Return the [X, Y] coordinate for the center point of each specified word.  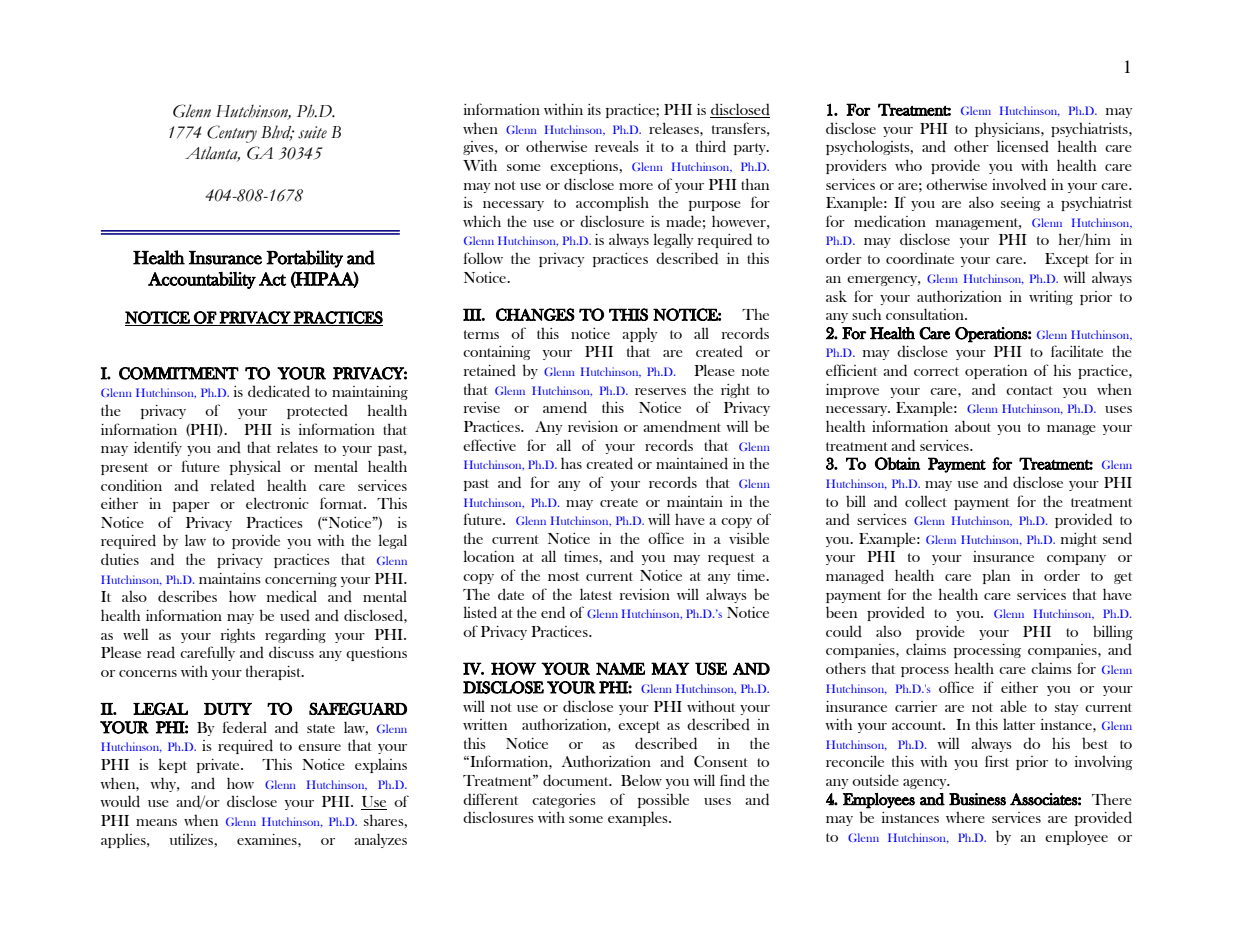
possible [663, 800]
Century [232, 134]
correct [936, 371]
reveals [617, 146]
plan [996, 577]
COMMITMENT [179, 373]
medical [292, 596]
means [156, 822]
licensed [1023, 146]
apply [640, 334]
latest [596, 594]
